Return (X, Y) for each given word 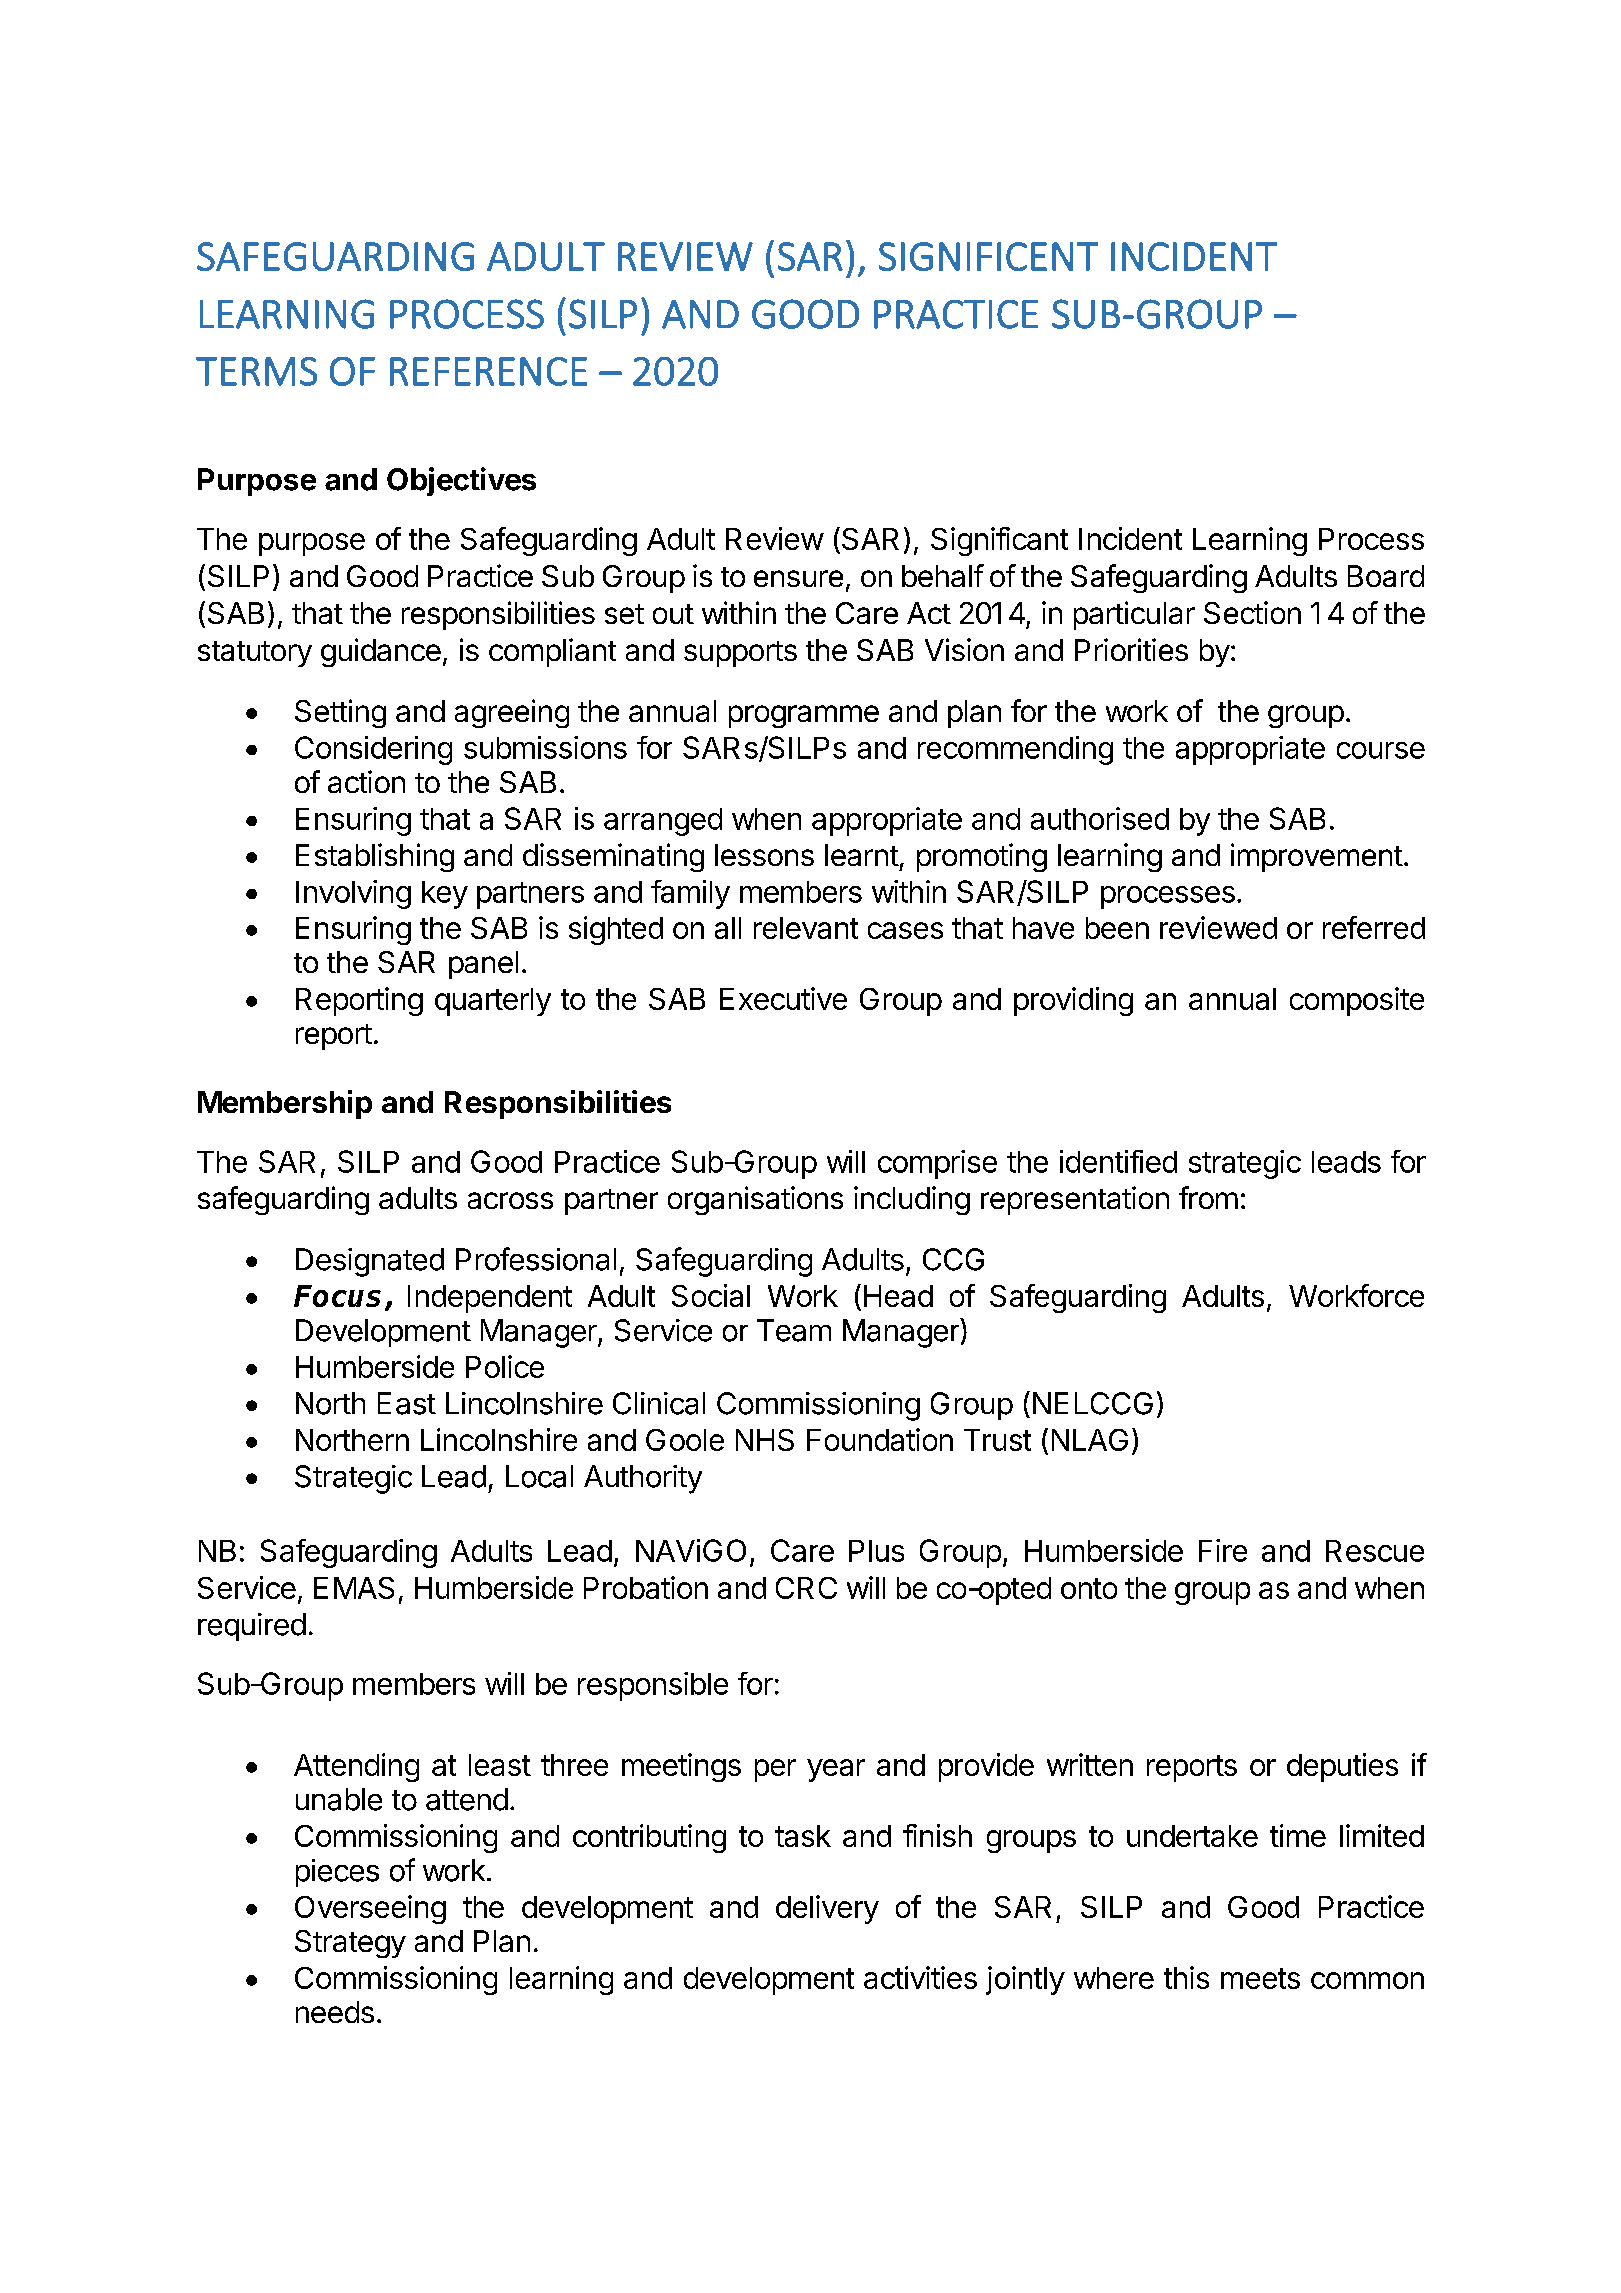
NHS (765, 1440)
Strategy (350, 1944)
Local (539, 1476)
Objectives (461, 481)
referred (1374, 927)
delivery (827, 1909)
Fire (1223, 1550)
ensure (798, 578)
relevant (806, 928)
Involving (353, 894)
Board (1386, 576)
